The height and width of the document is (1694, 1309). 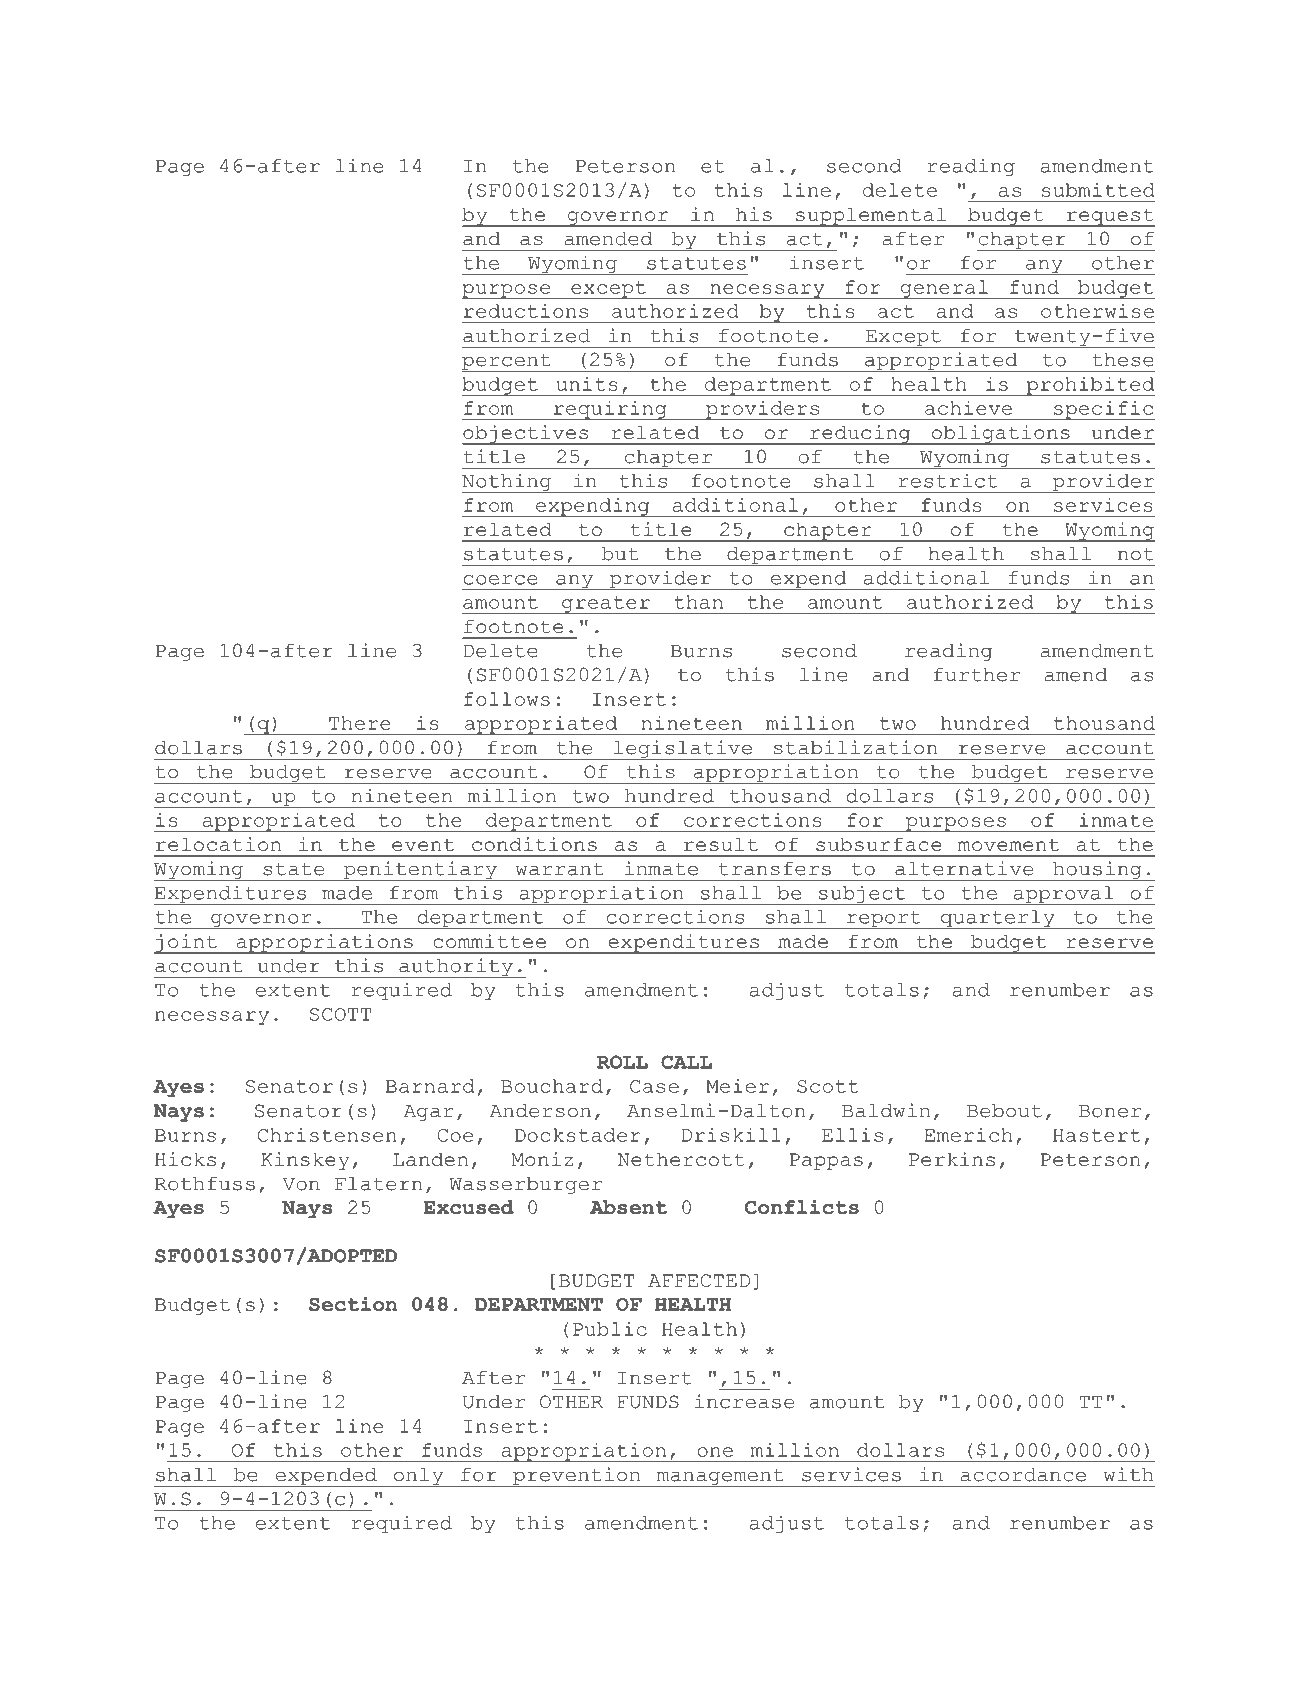 I want to click on management, so click(x=720, y=1478).
